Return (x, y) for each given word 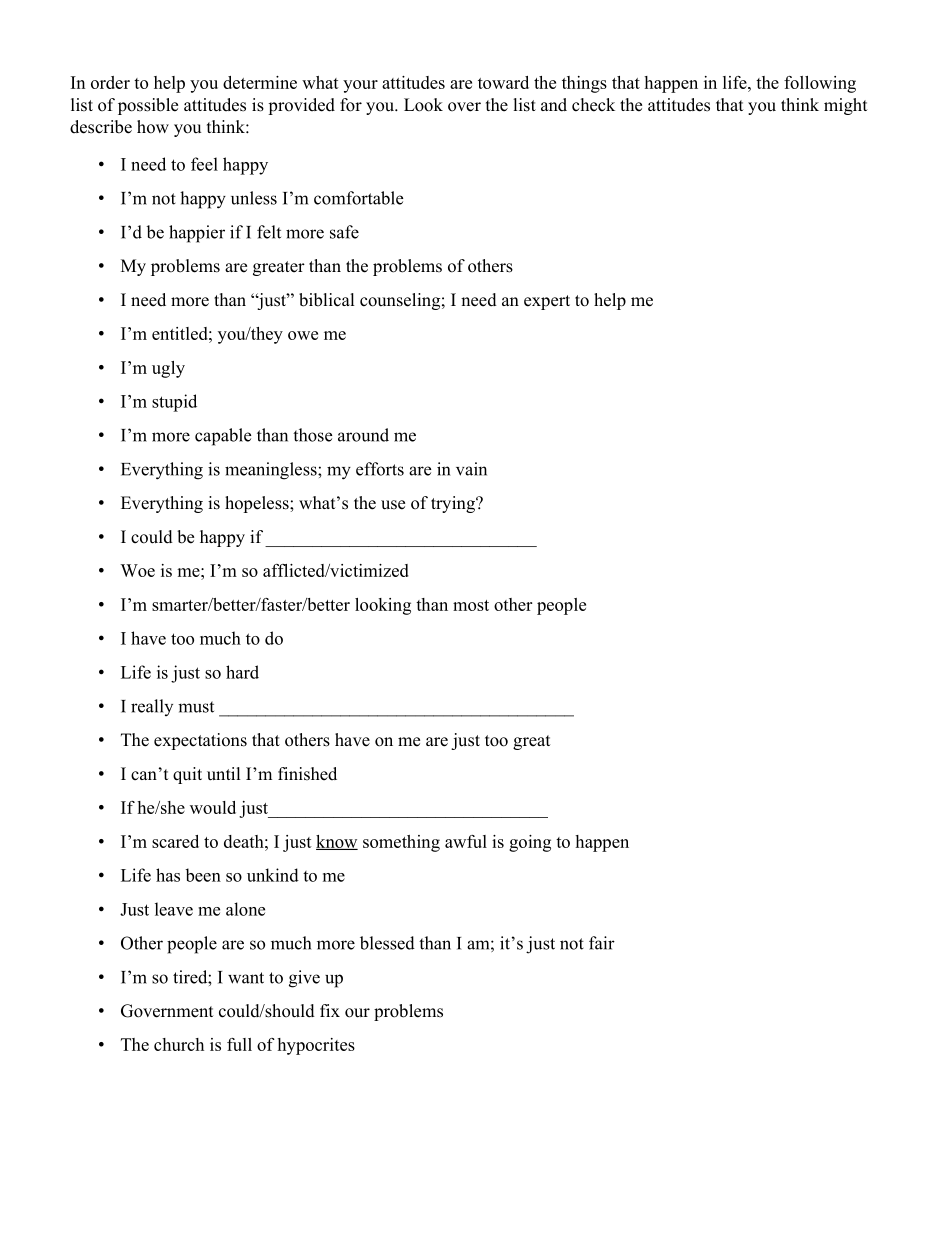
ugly (168, 369)
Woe (137, 570)
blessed (387, 943)
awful (466, 841)
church (179, 1044)
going (530, 843)
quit (187, 775)
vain (471, 469)
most (471, 605)
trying (454, 504)
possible (148, 106)
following (820, 84)
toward (503, 82)
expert (547, 302)
